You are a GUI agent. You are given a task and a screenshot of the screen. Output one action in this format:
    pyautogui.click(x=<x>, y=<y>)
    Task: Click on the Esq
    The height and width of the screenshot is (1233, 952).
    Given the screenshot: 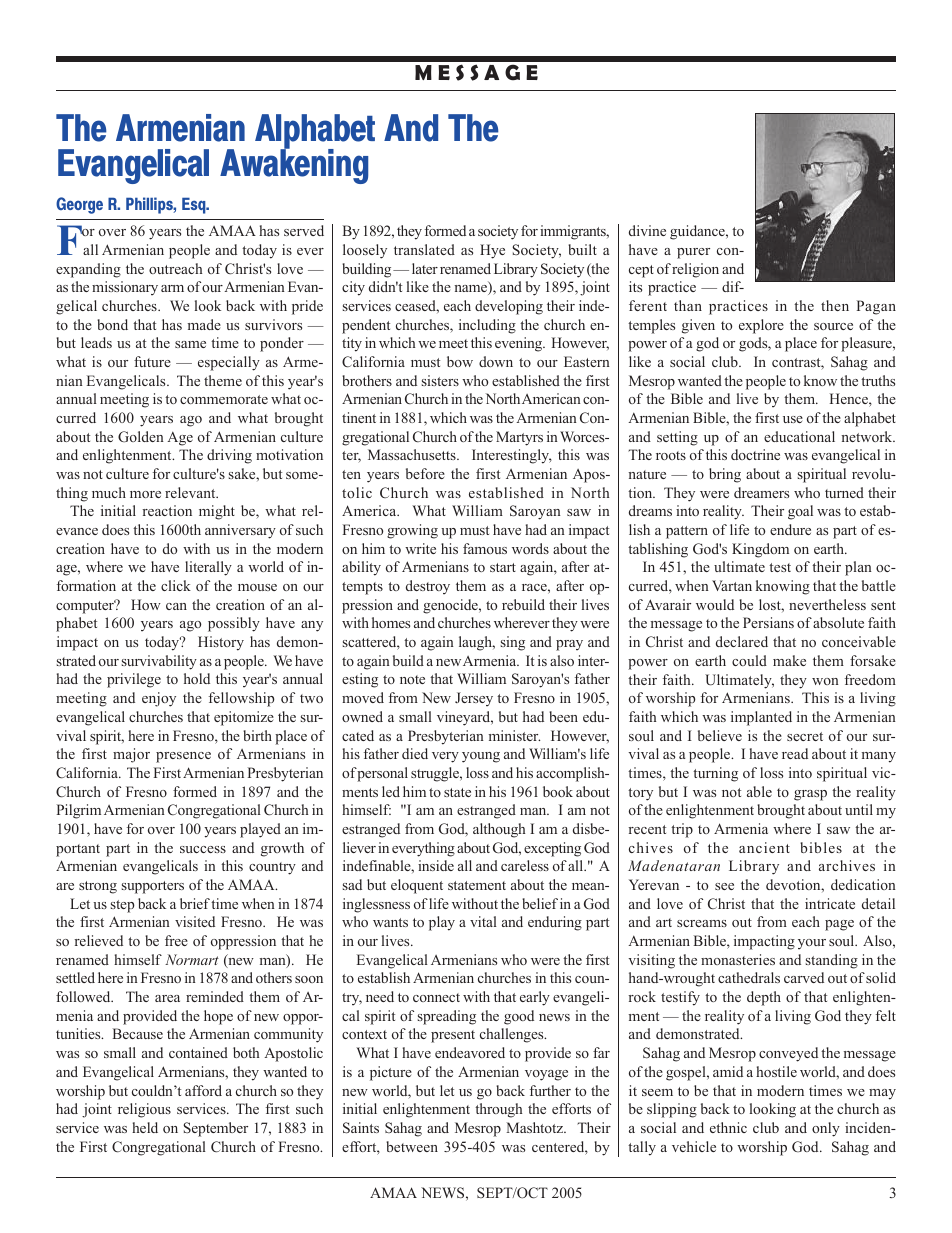 What is the action you would take?
    pyautogui.click(x=195, y=205)
